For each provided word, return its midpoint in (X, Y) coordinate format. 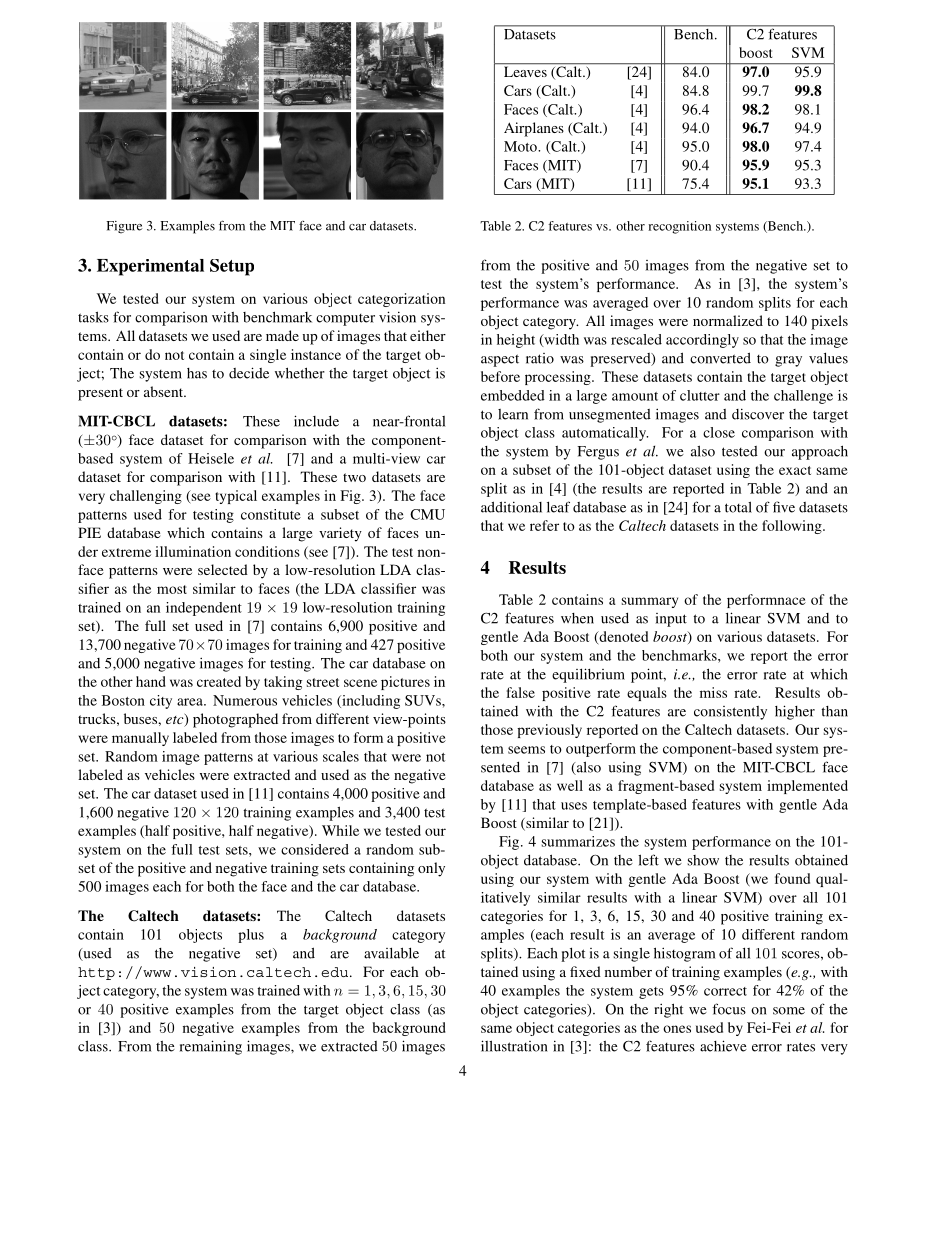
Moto (521, 146)
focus (729, 1009)
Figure (124, 227)
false (521, 692)
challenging (146, 497)
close (719, 432)
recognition (679, 227)
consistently (730, 713)
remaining (211, 1047)
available (391, 953)
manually (140, 739)
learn (513, 414)
